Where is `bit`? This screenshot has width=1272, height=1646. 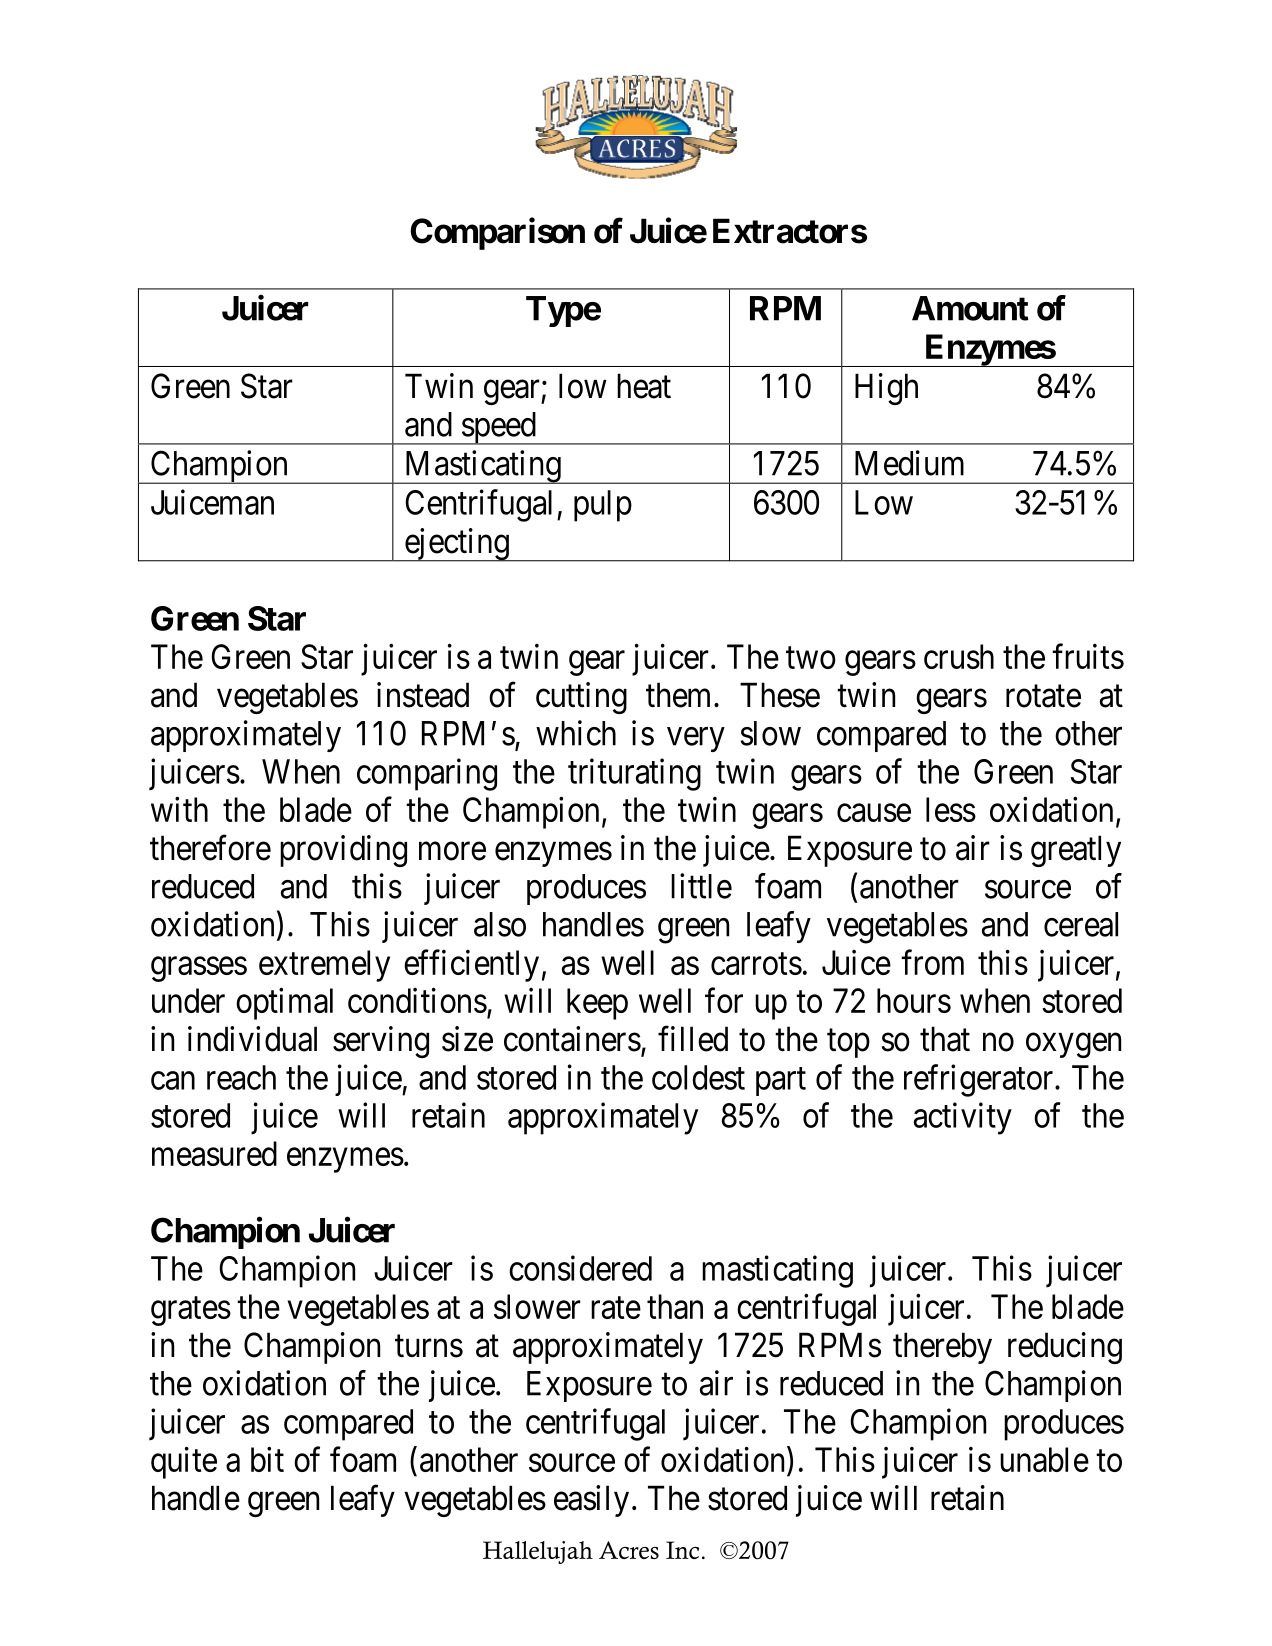
bit is located at coordinates (267, 1459).
